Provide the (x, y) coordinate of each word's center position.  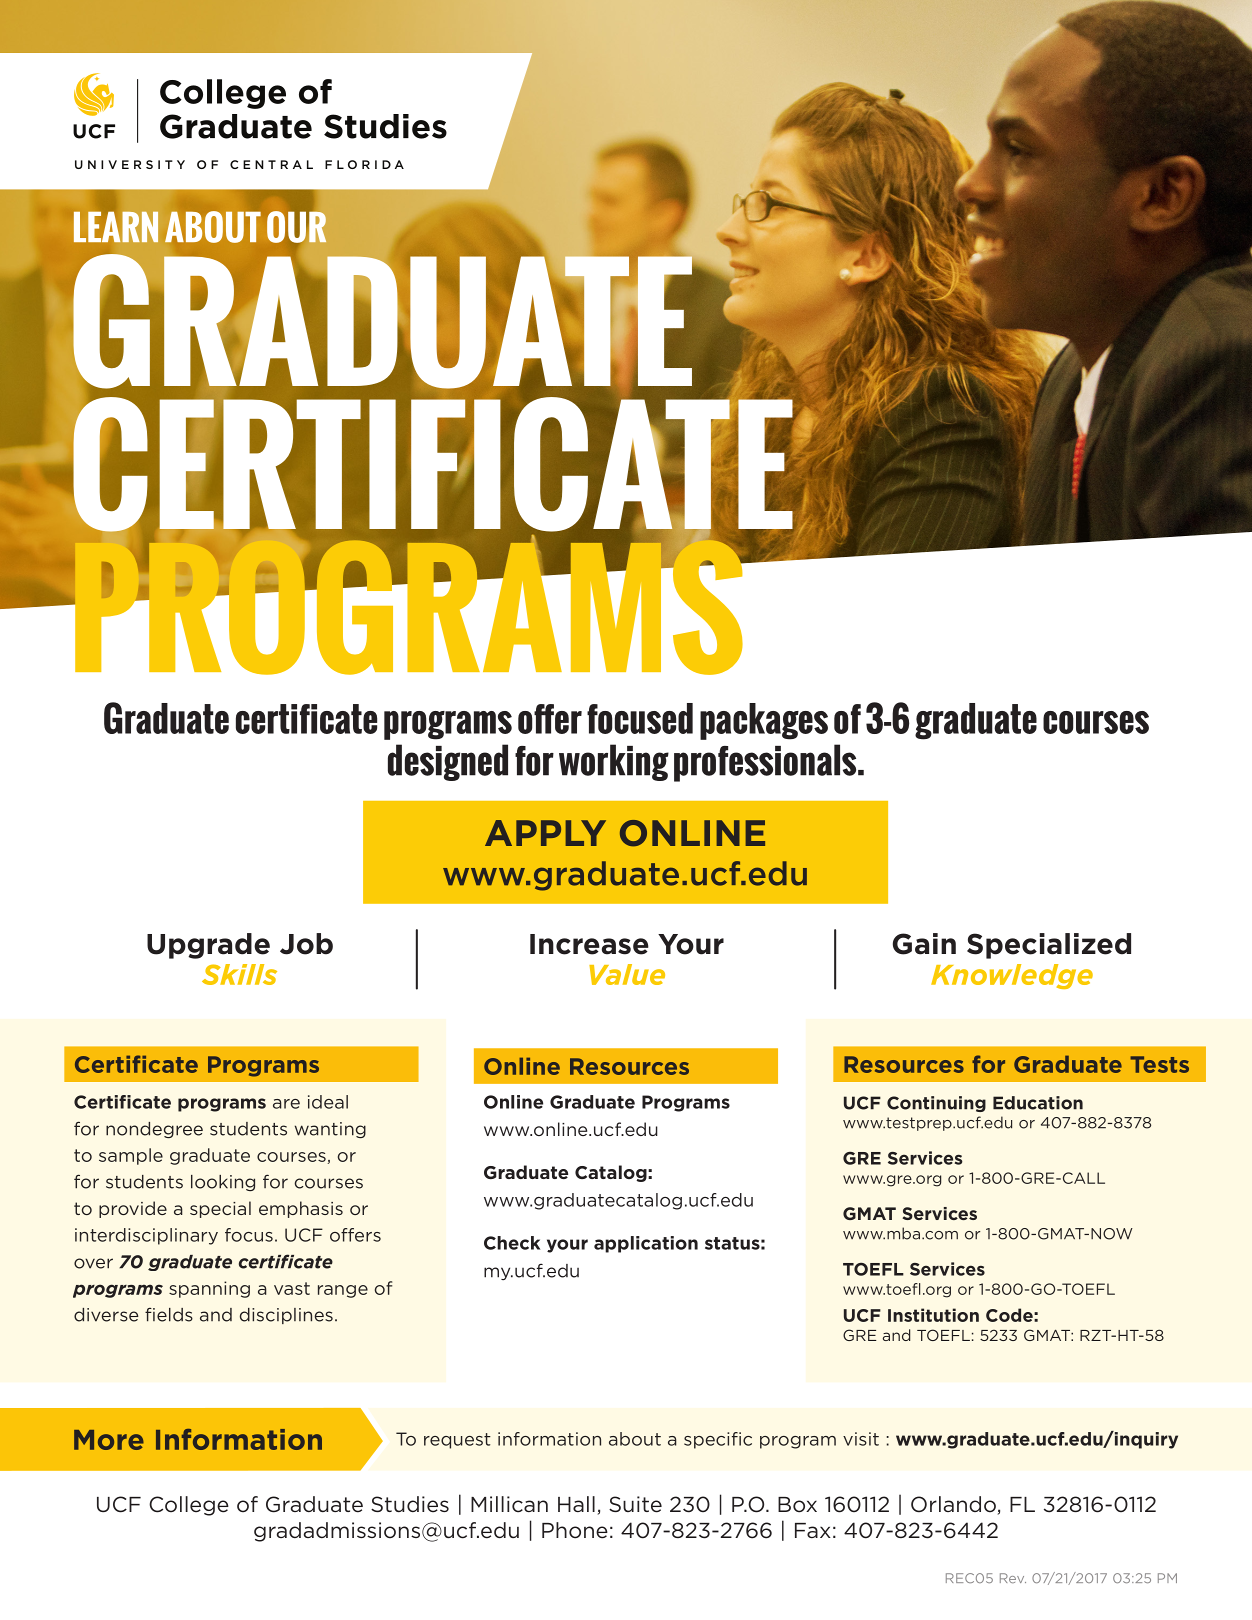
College (189, 1506)
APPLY (545, 833)
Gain (924, 944)
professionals (766, 763)
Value (627, 974)
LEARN (116, 226)
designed (448, 762)
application (646, 1244)
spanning (209, 1289)
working (614, 762)
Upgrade (208, 946)
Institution (933, 1315)
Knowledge (1012, 976)
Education (1038, 1103)
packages (764, 721)
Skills (239, 974)
